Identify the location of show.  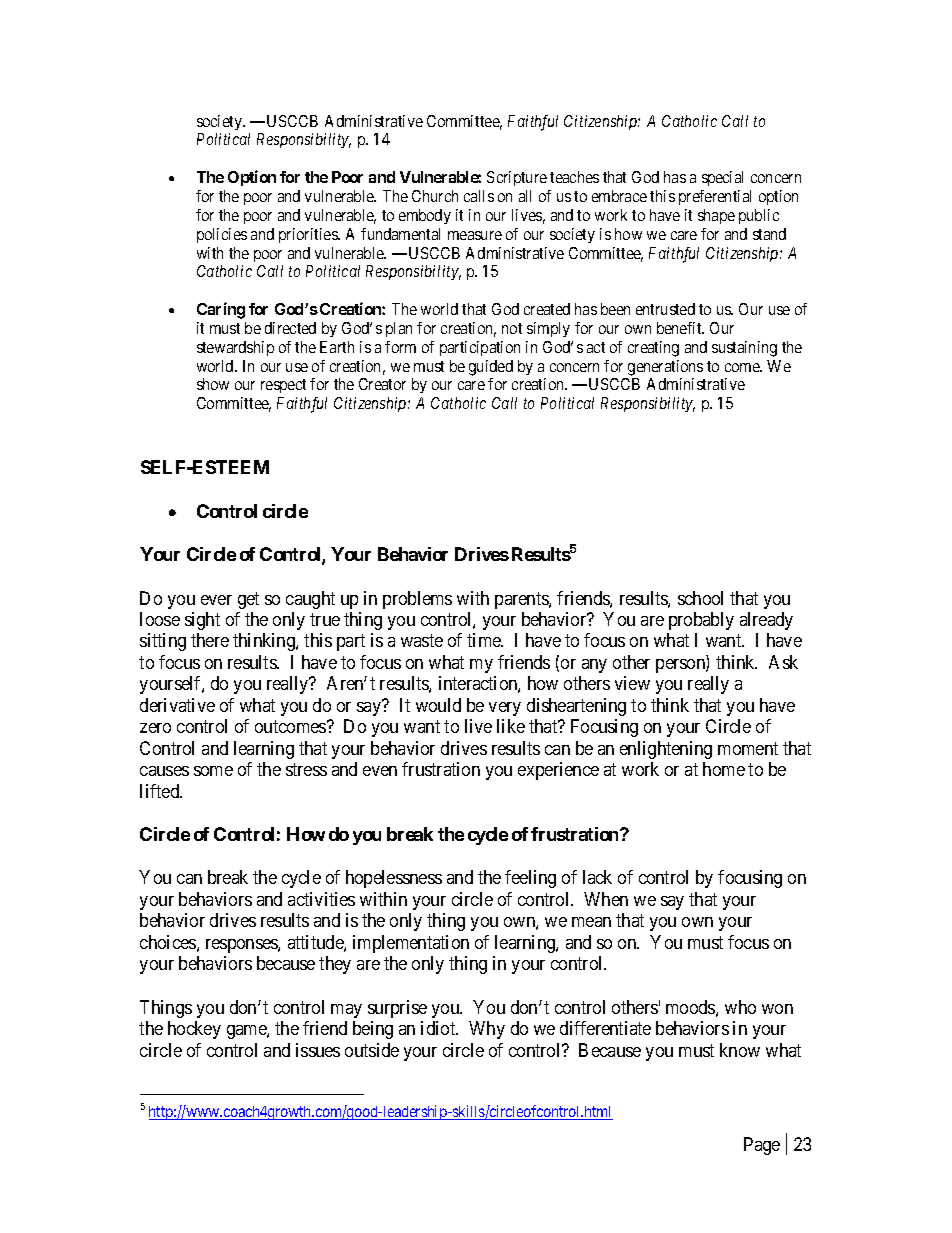
(213, 384).
